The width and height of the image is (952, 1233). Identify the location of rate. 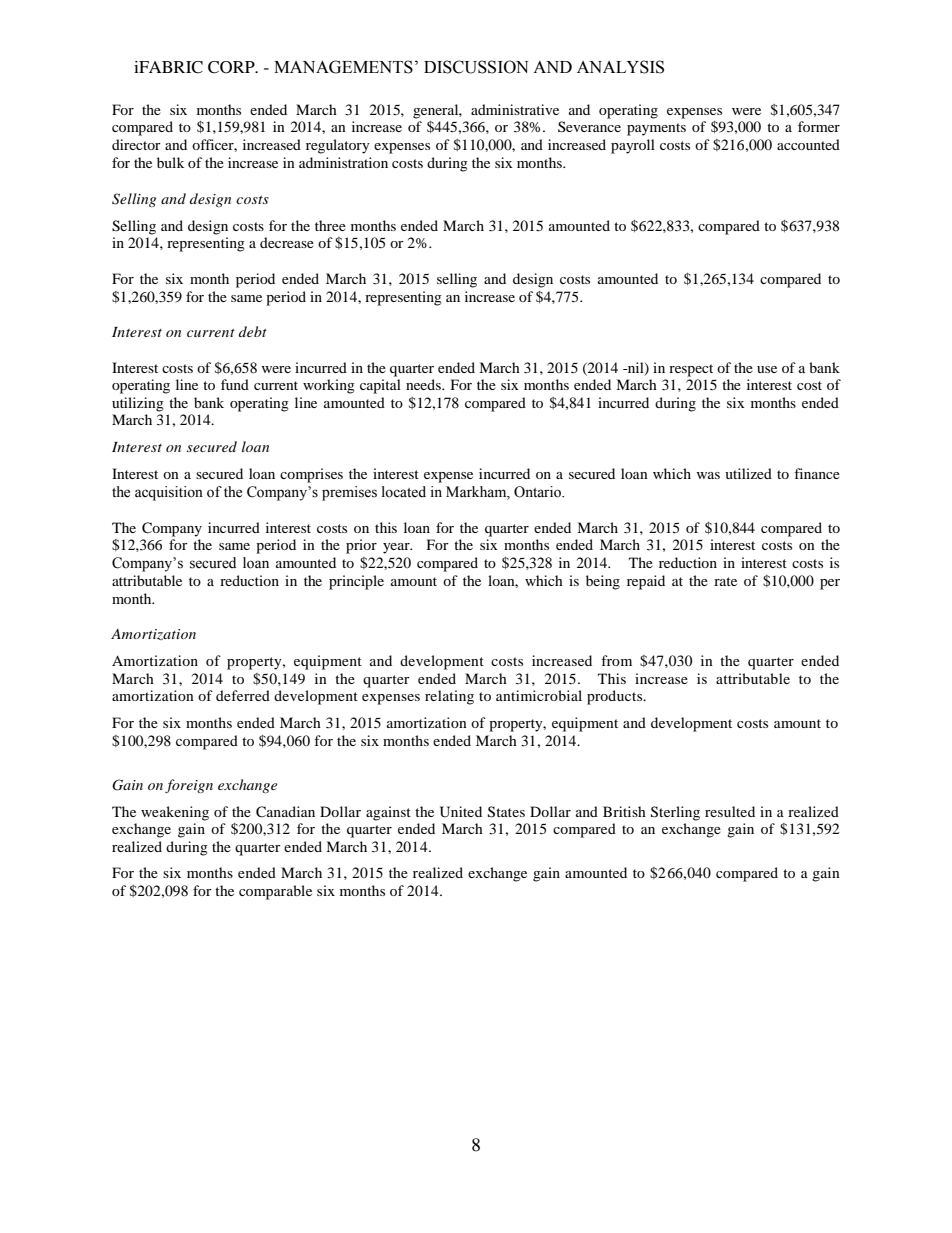
(725, 581).
